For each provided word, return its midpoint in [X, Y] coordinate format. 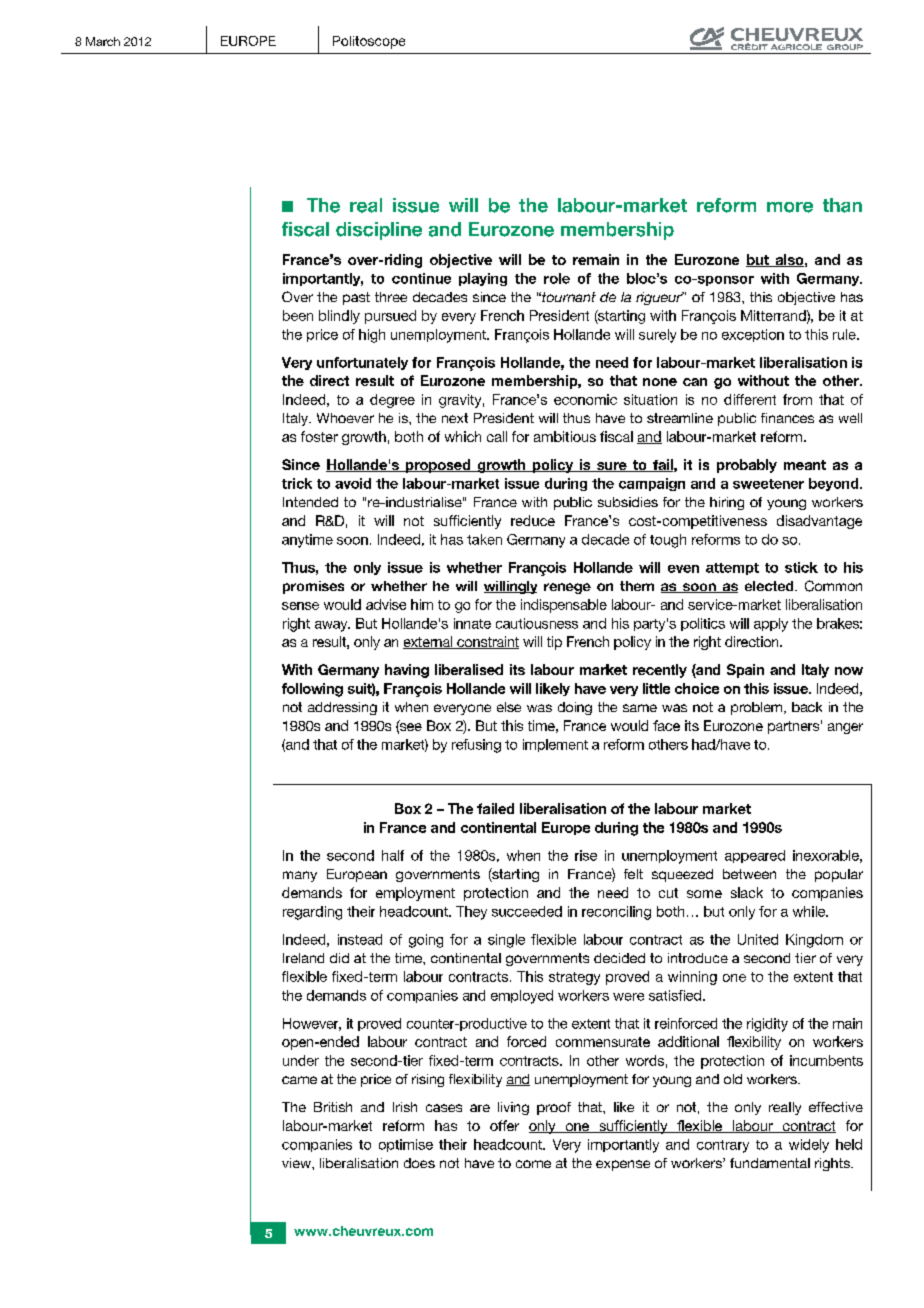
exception [753, 335]
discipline [379, 231]
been [298, 315]
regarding [312, 913]
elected [770, 586]
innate [472, 623]
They [471, 913]
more [790, 207]
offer [504, 1125]
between [749, 874]
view [297, 1163]
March [103, 41]
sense [300, 606]
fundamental [770, 1163]
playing [483, 279]
